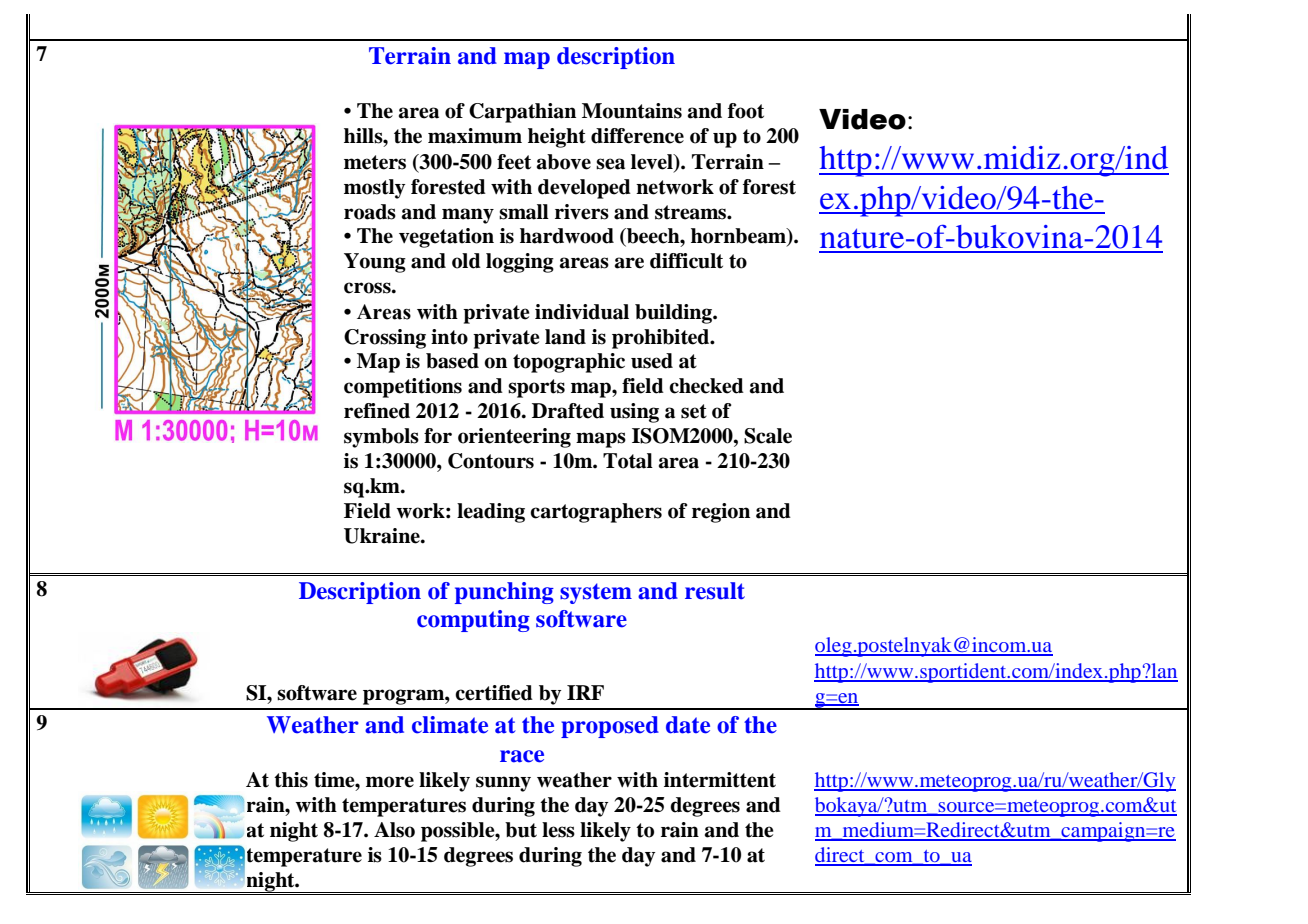 The image size is (1308, 924). Describe the element at coordinates (522, 113) in the page. I see `Carpathian` at that location.
